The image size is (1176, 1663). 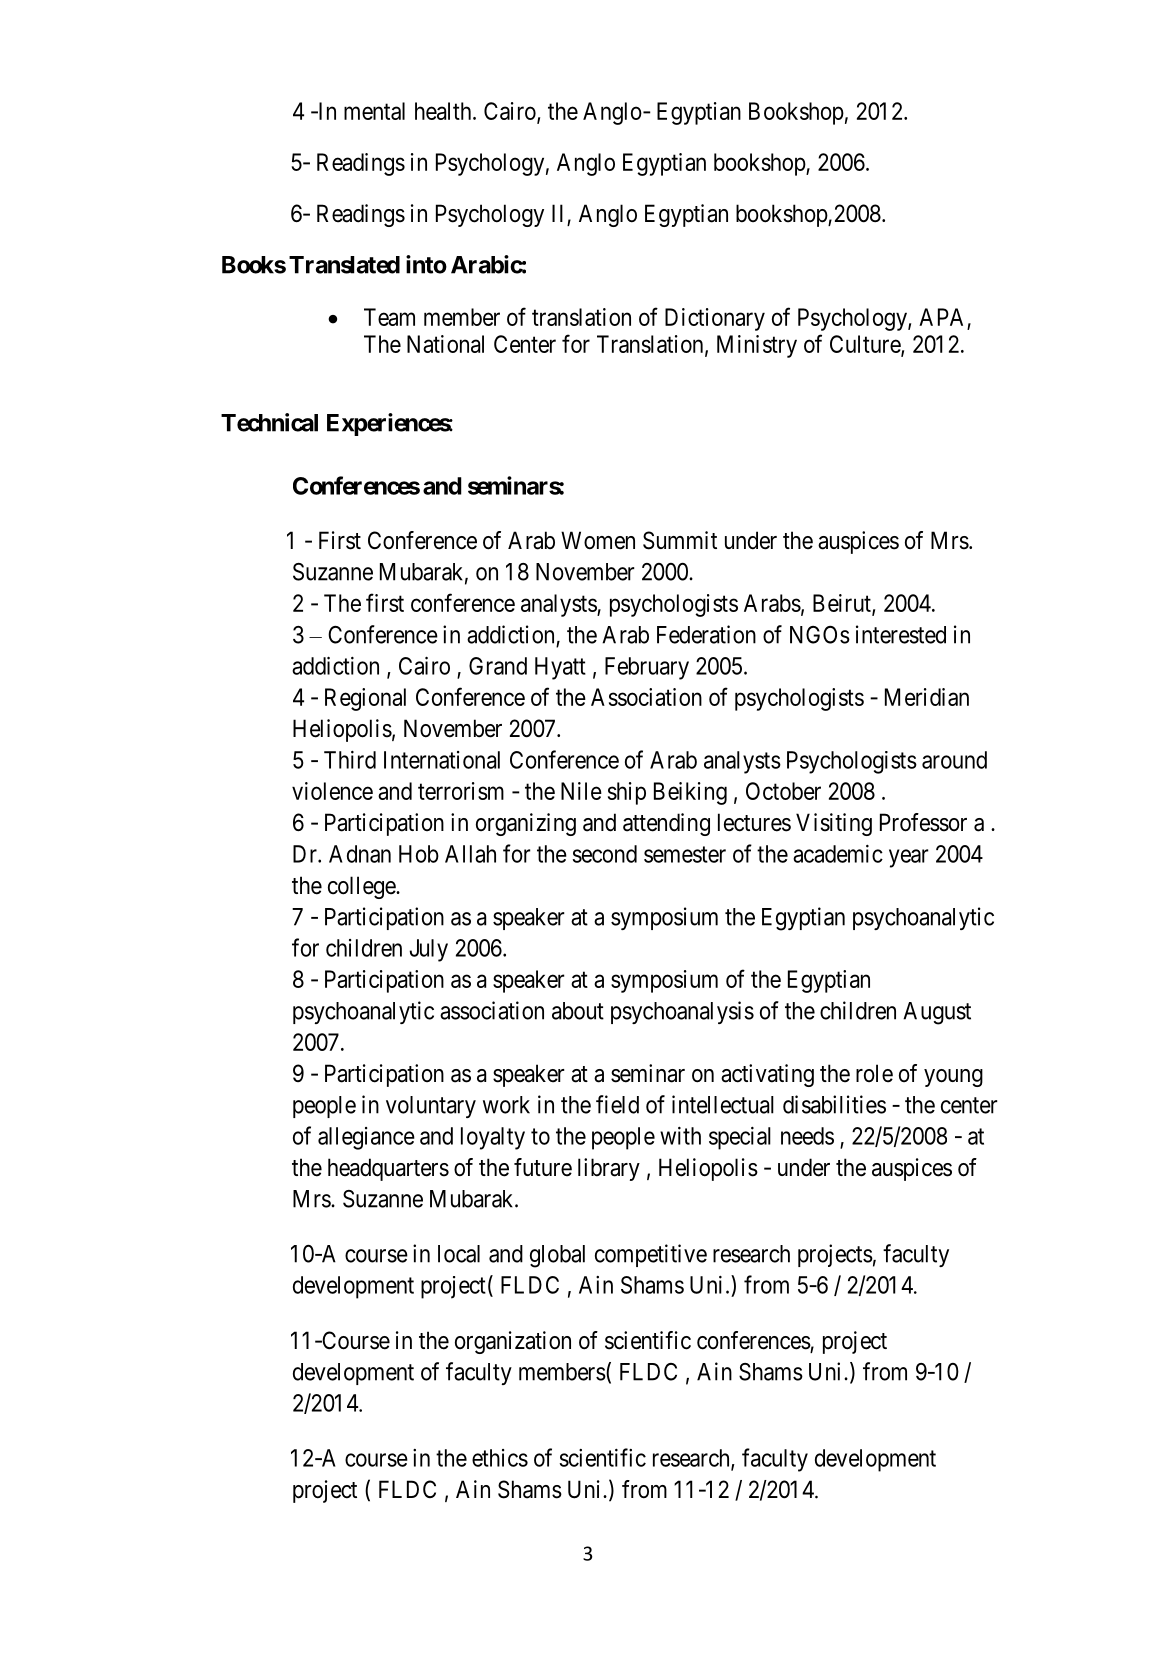 What do you see at coordinates (513, 1342) in the screenshot?
I see `organization` at bounding box center [513, 1342].
